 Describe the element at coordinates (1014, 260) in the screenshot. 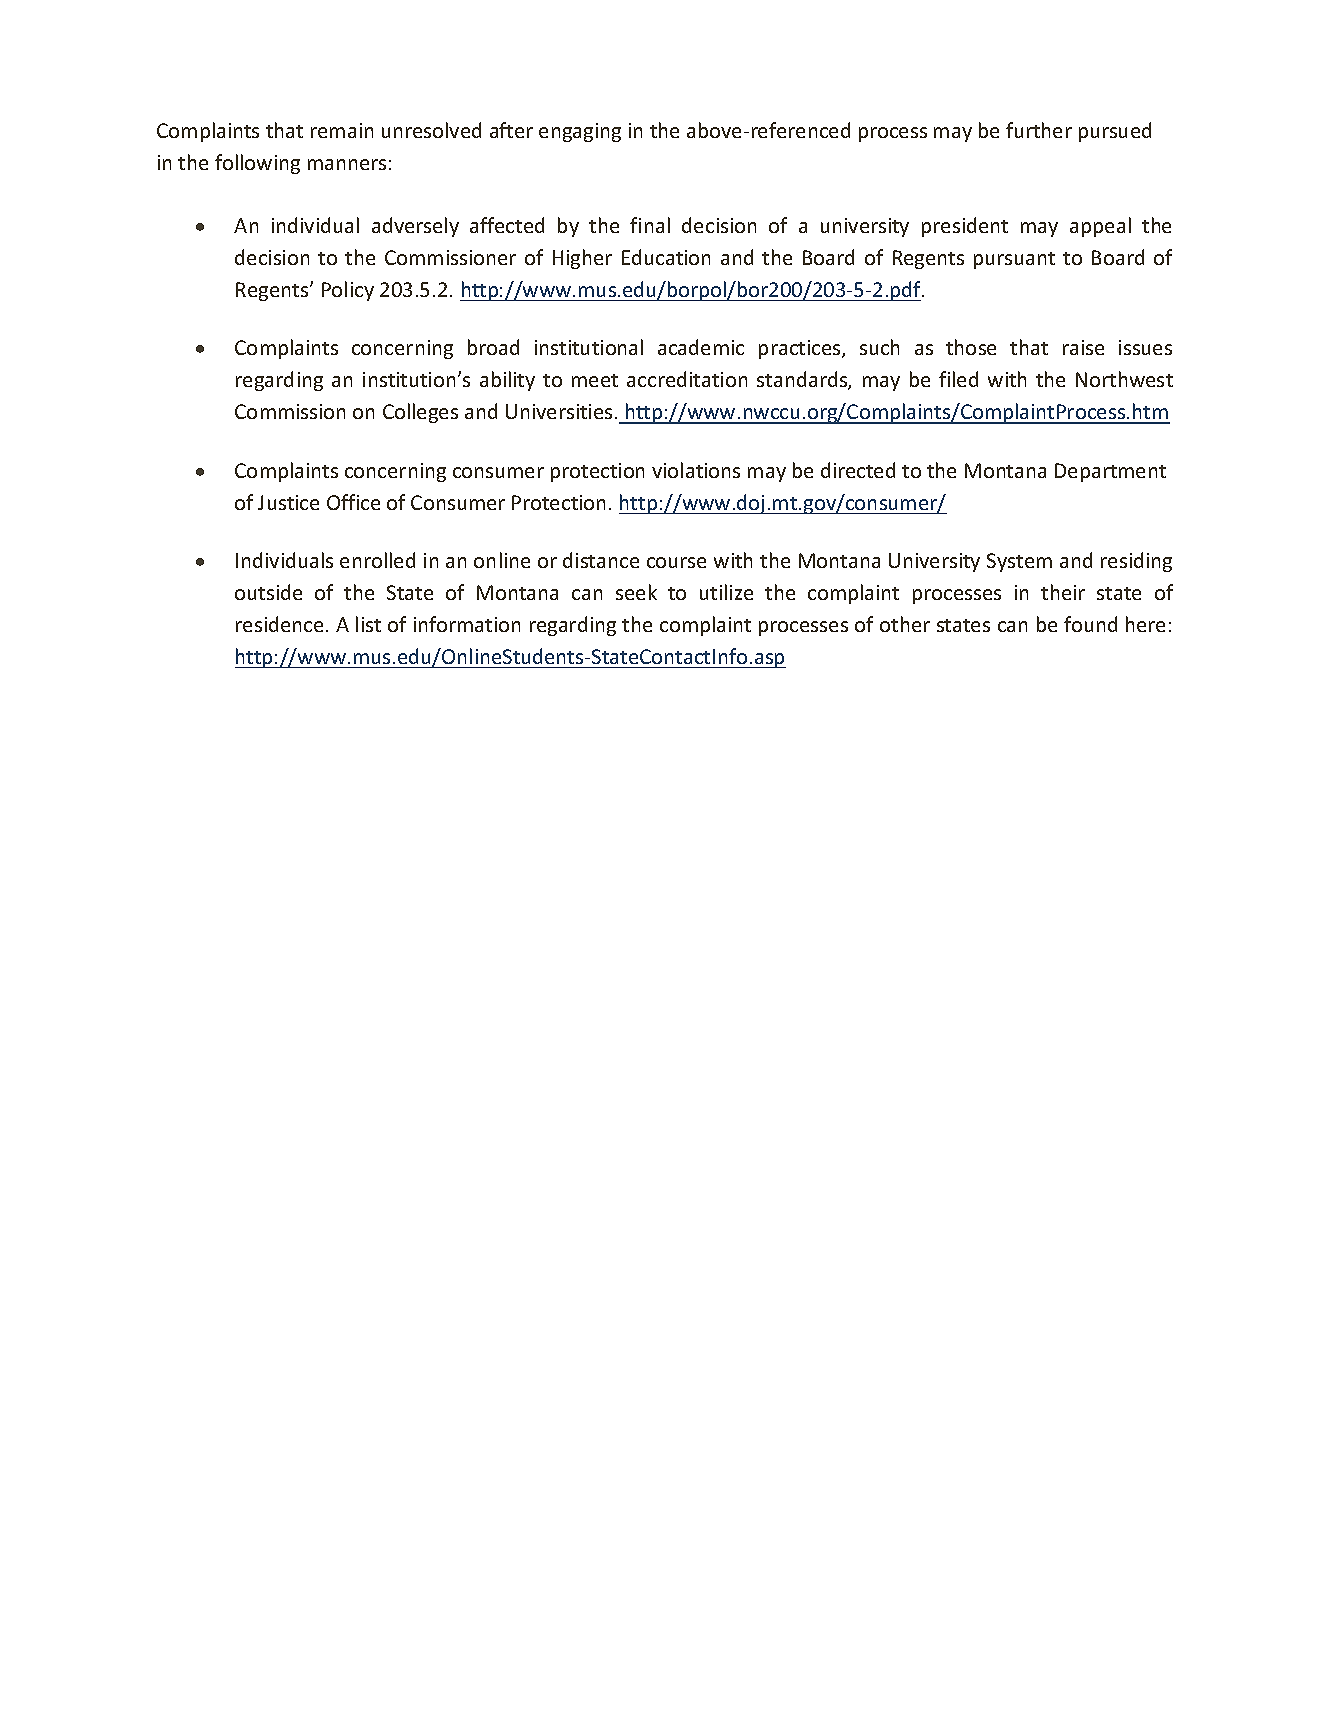

I see `pursuant` at that location.
